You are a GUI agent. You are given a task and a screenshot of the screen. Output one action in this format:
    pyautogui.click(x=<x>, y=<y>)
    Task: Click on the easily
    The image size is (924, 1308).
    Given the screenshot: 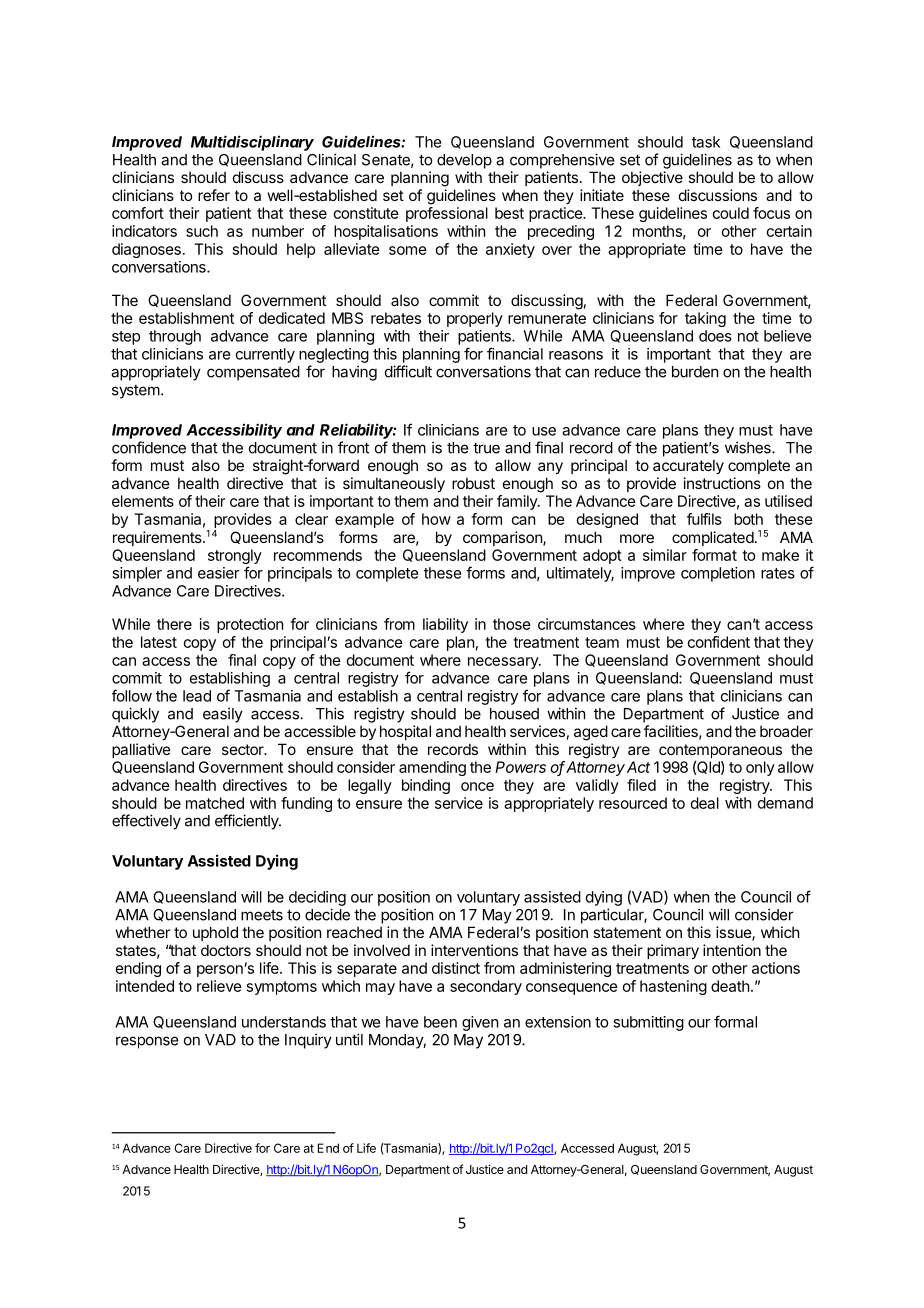 What is the action you would take?
    pyautogui.click(x=223, y=715)
